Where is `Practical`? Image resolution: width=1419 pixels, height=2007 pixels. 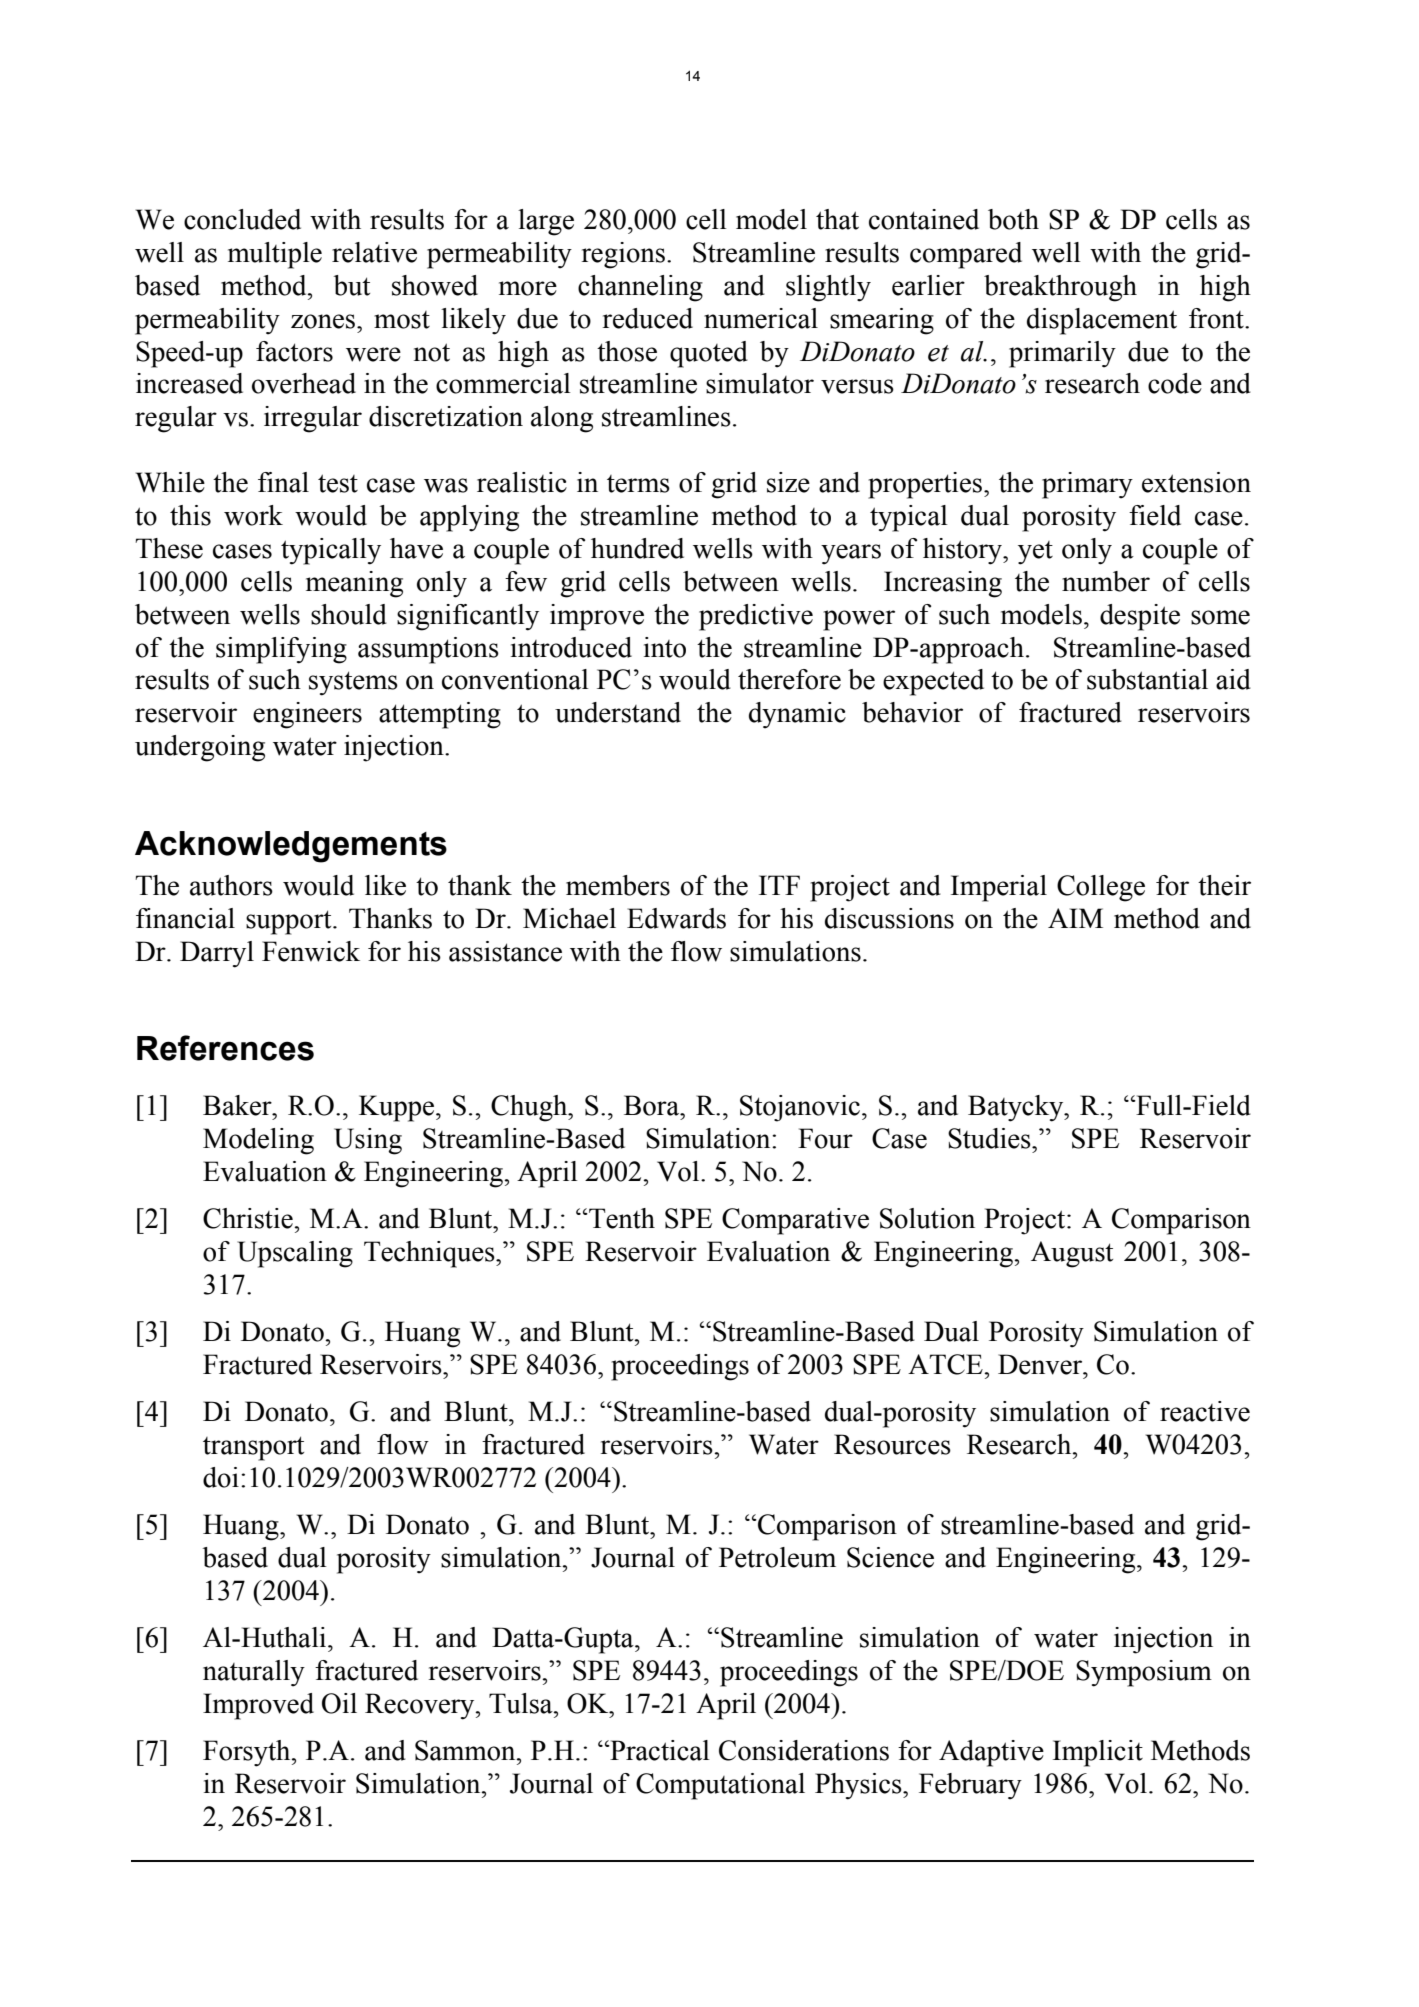
Practical is located at coordinates (659, 1750).
